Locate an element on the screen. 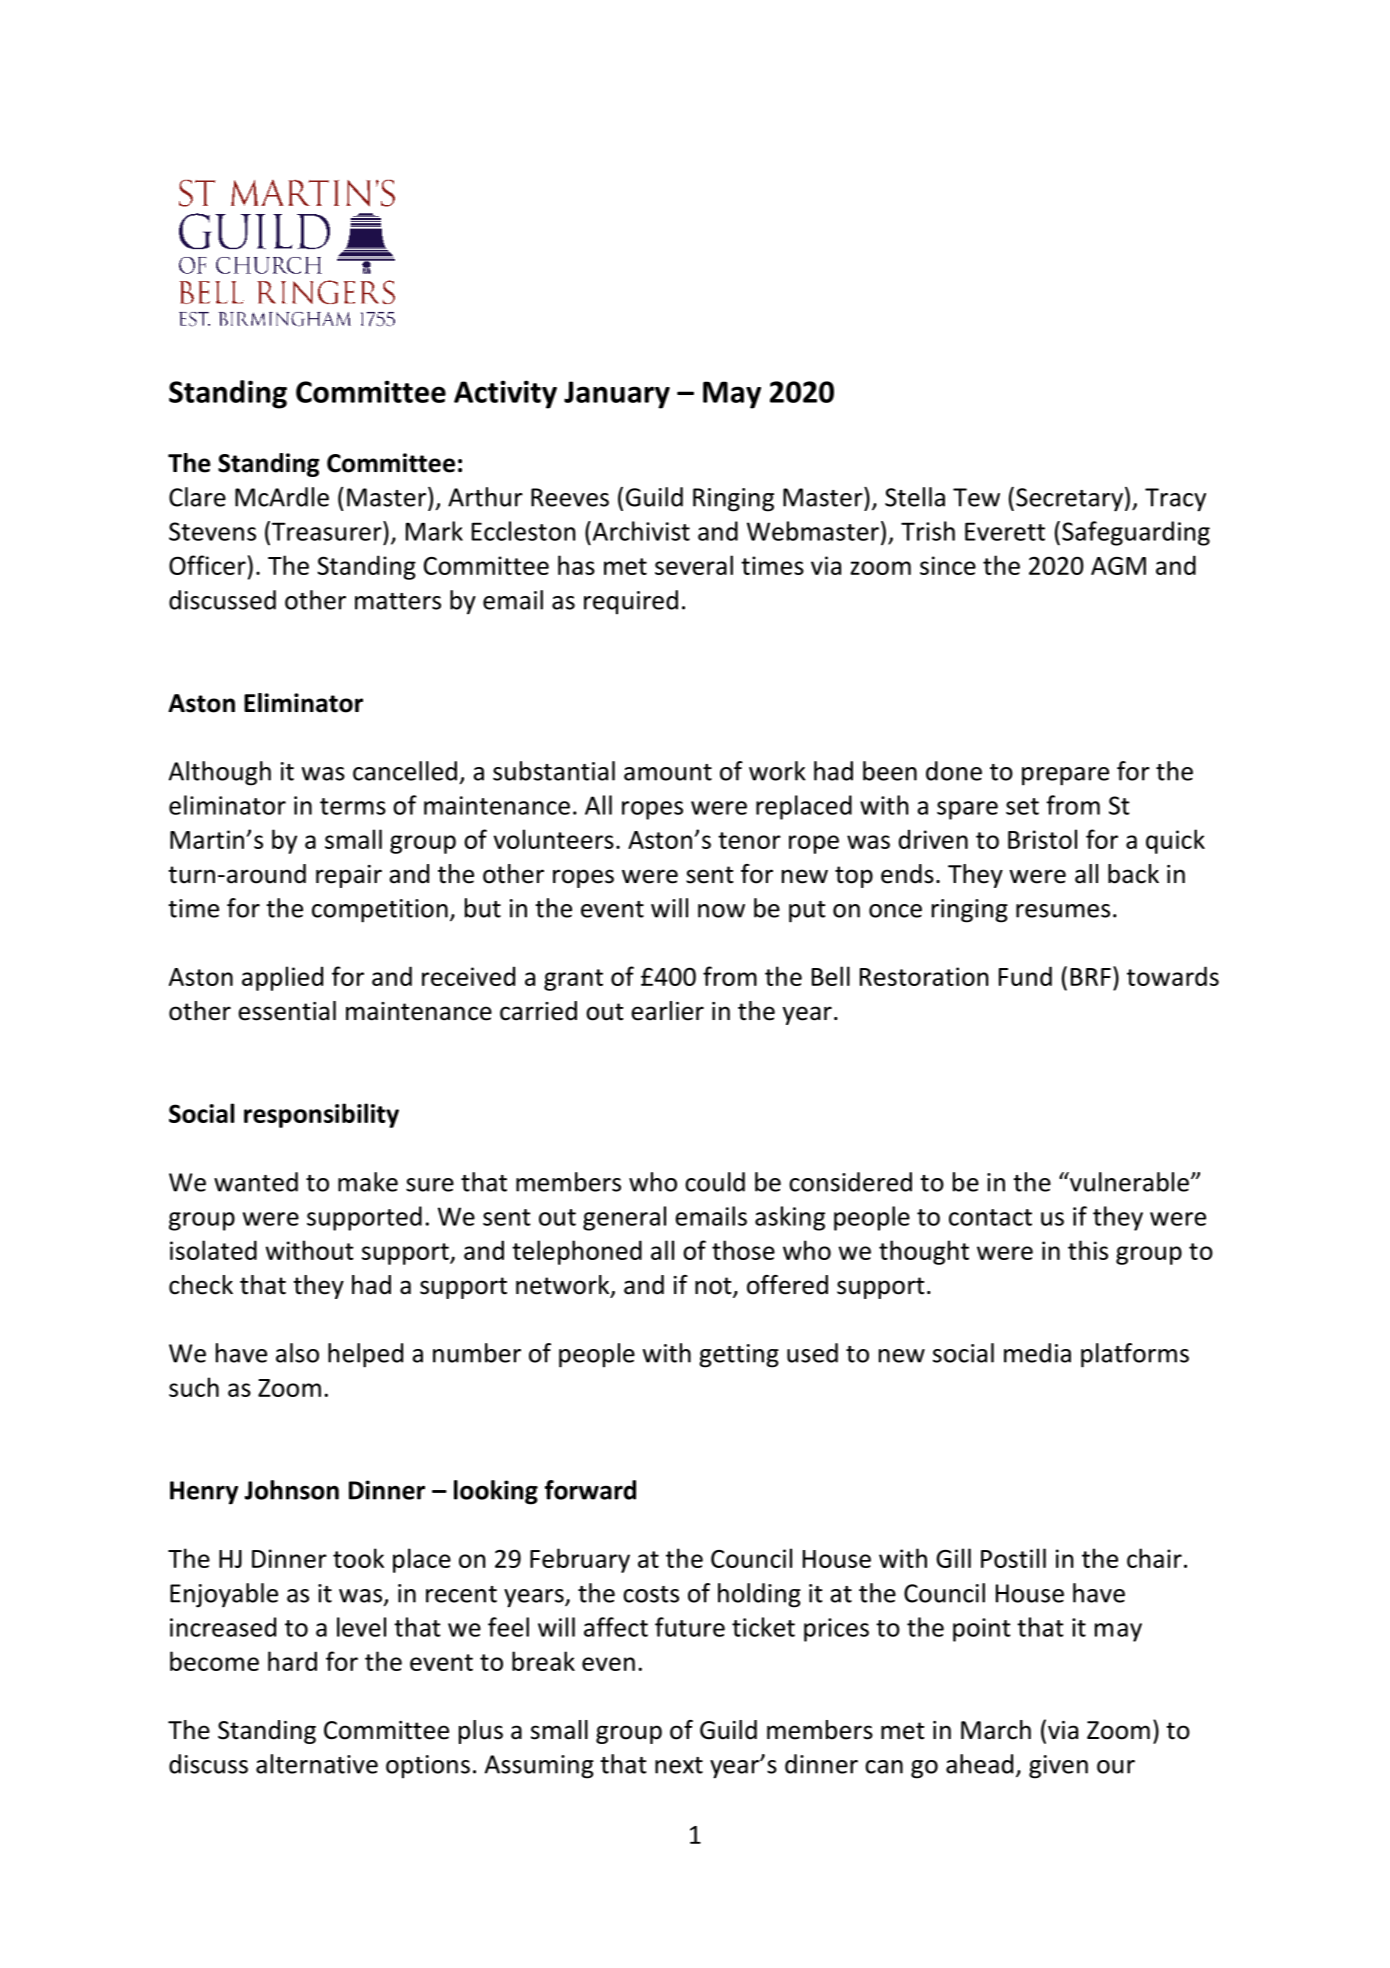 The height and width of the screenshot is (1968, 1390). next is located at coordinates (679, 1765).
